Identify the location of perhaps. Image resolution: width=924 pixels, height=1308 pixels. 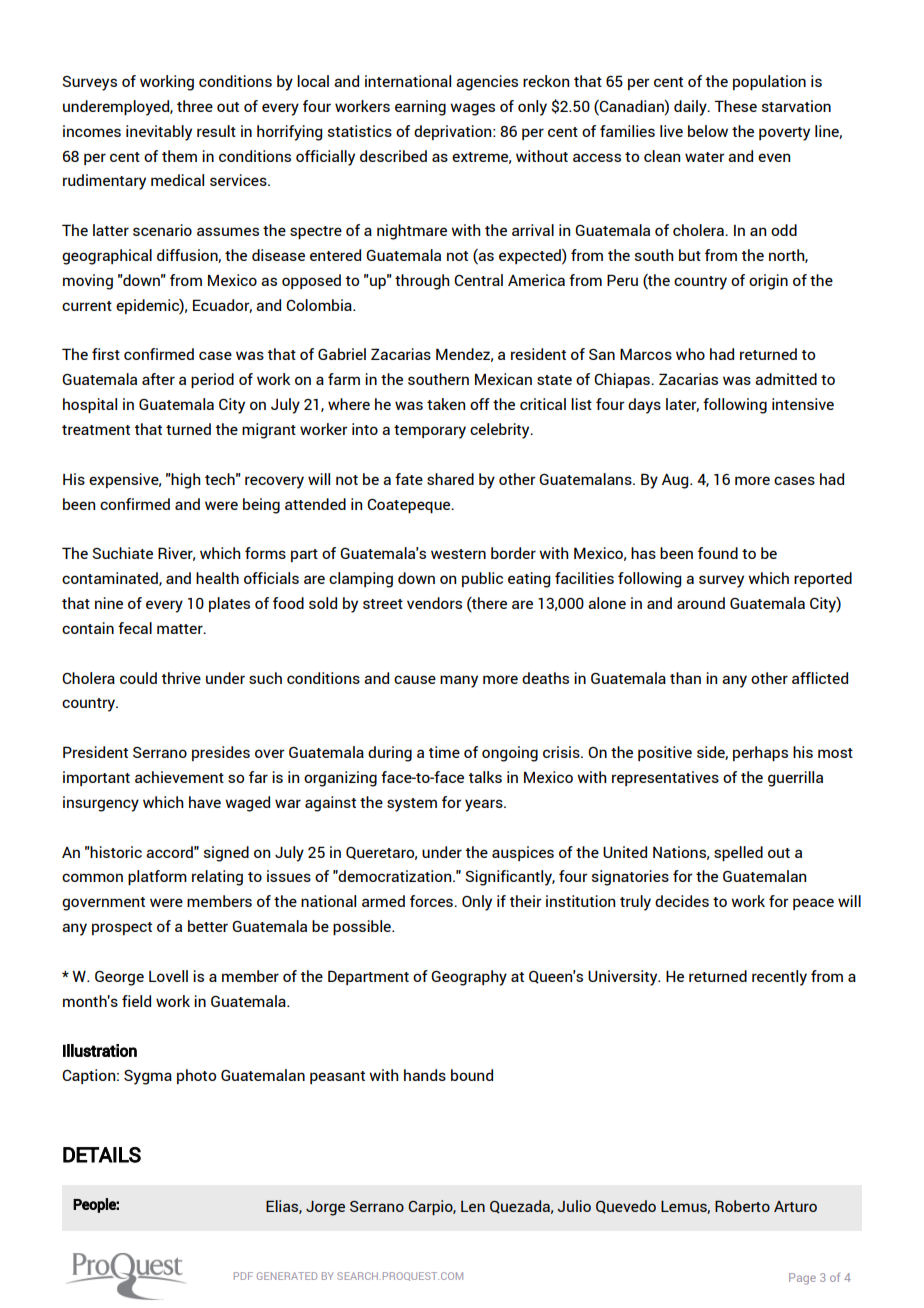
(760, 753).
